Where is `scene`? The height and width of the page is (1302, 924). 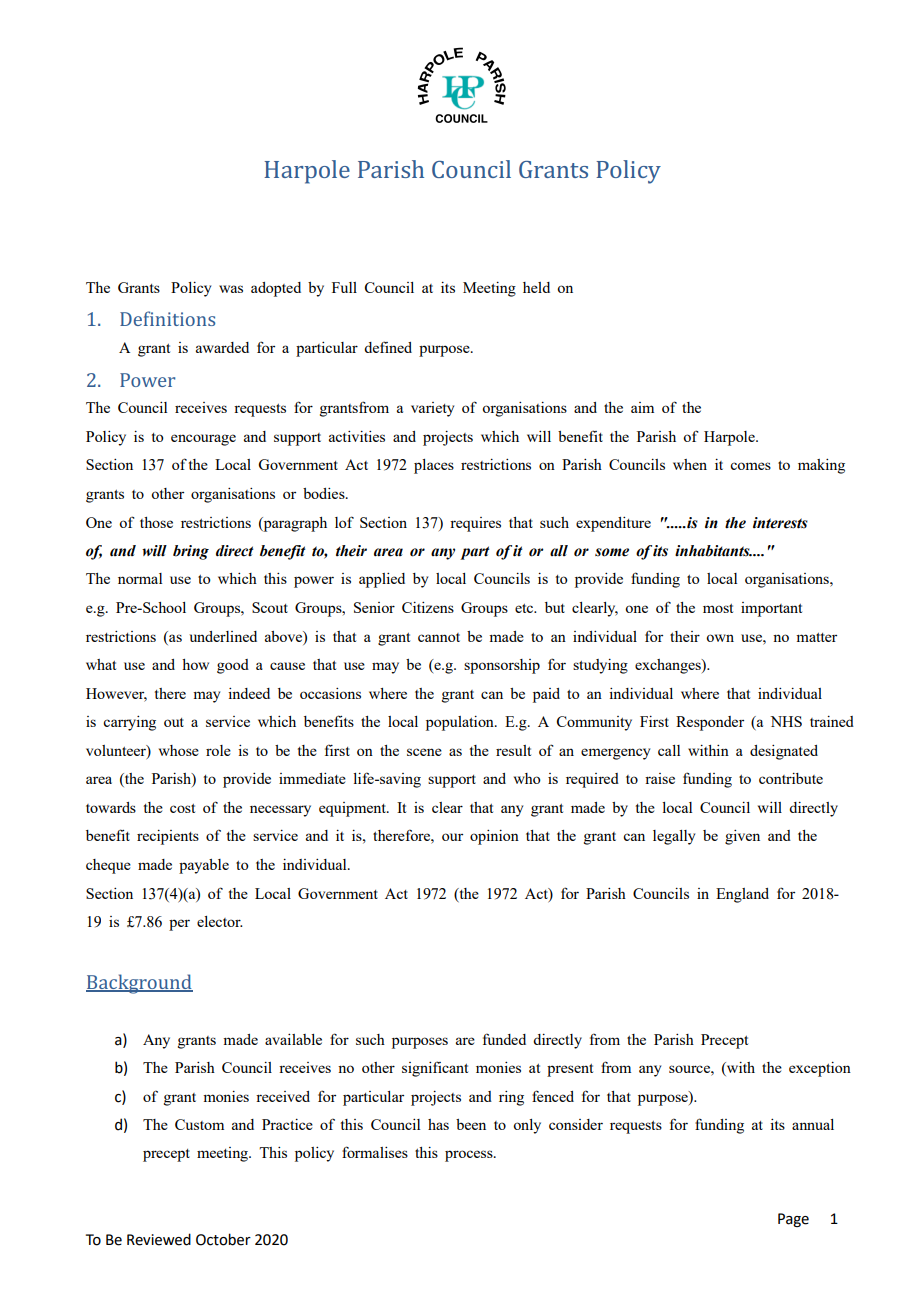
scene is located at coordinates (424, 752).
